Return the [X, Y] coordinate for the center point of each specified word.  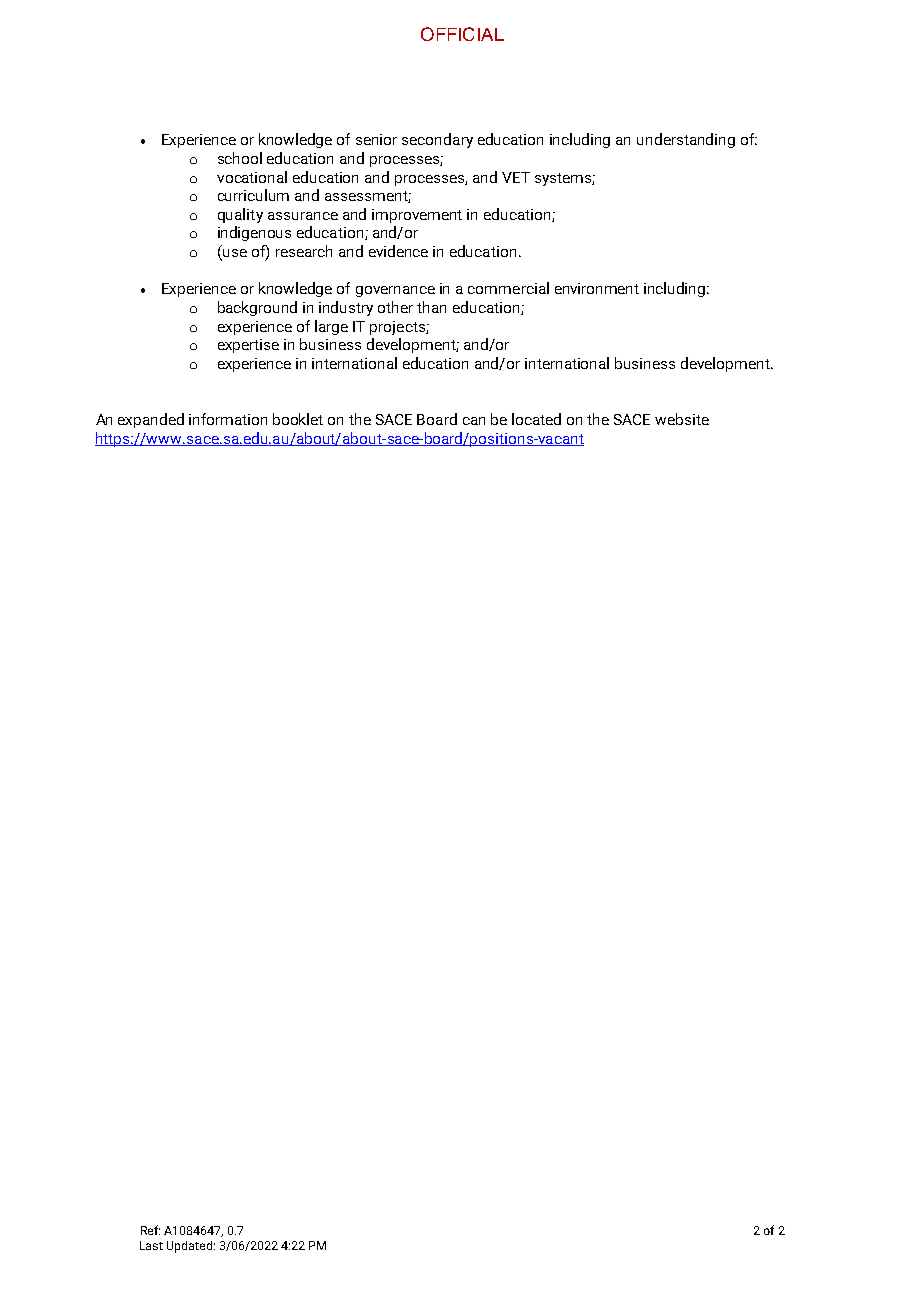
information [228, 419]
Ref [150, 1230]
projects [398, 328]
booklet [298, 419]
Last [151, 1245]
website [682, 419]
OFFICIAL [462, 34]
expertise [248, 346]
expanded [151, 420]
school [240, 158]
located [536, 419]
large [331, 327]
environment [597, 288]
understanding [686, 140]
